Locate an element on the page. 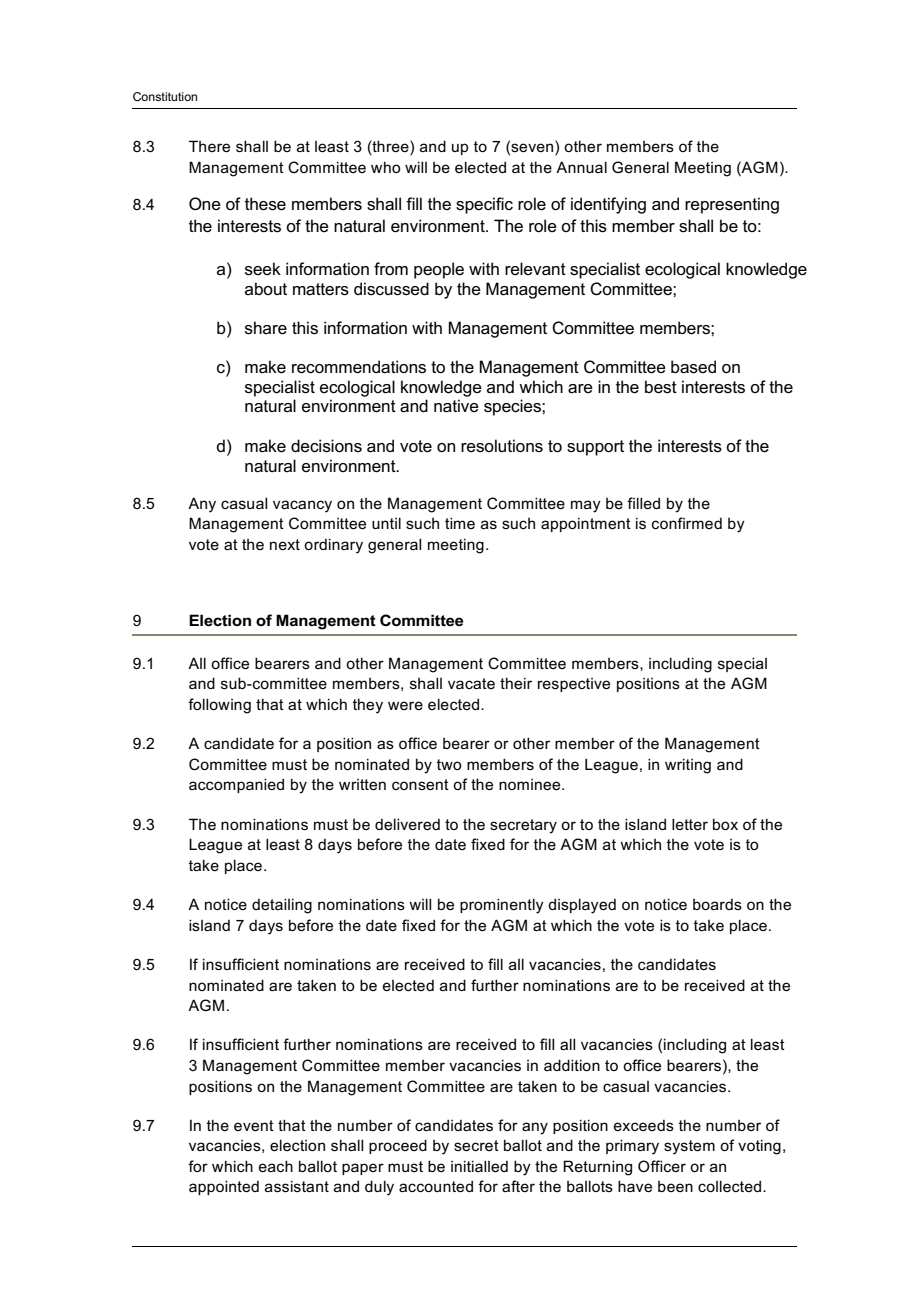 The height and width of the document is (1308, 924). vacate is located at coordinates (471, 683).
